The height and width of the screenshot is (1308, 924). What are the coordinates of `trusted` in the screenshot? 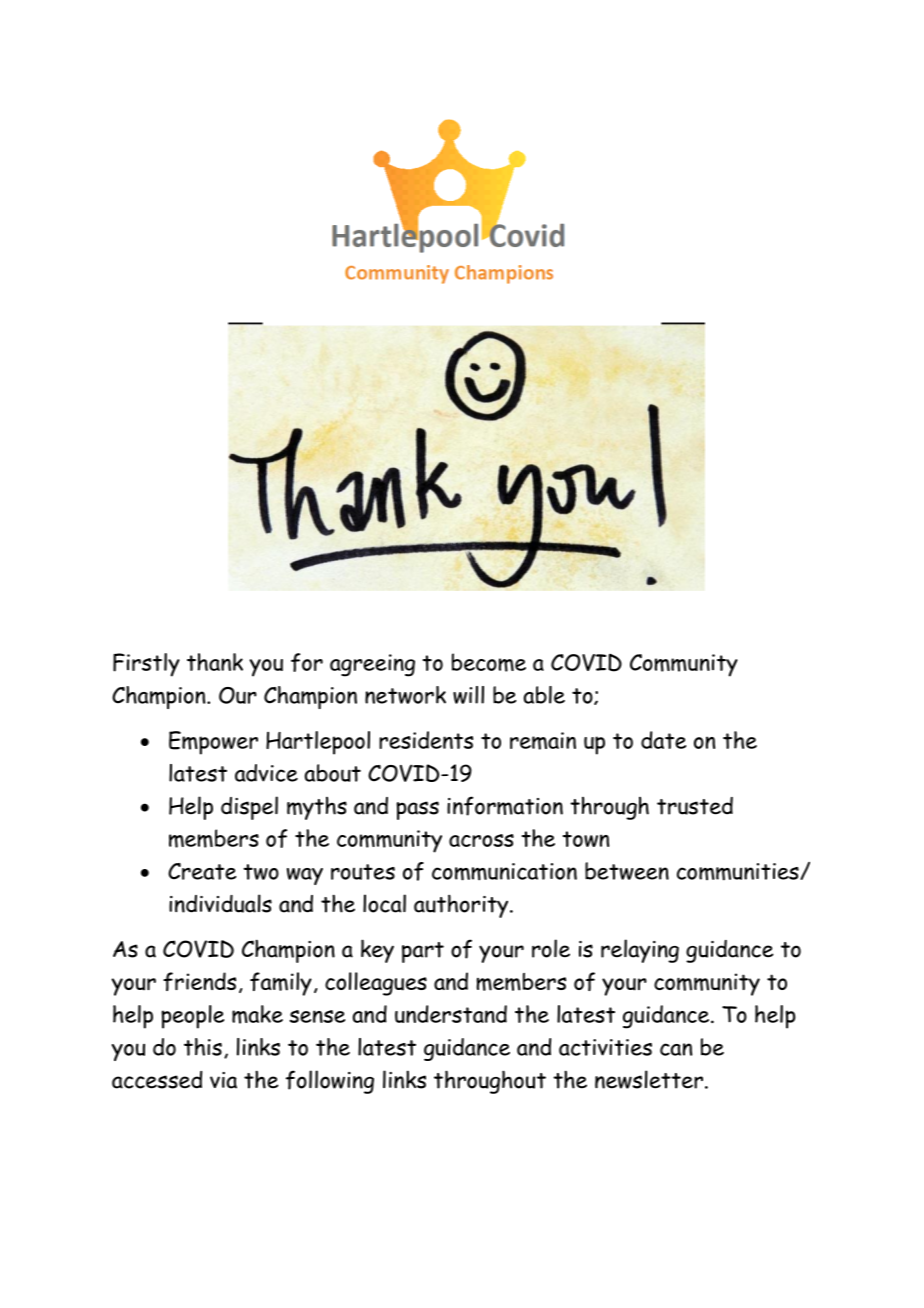 It's located at (695, 806).
